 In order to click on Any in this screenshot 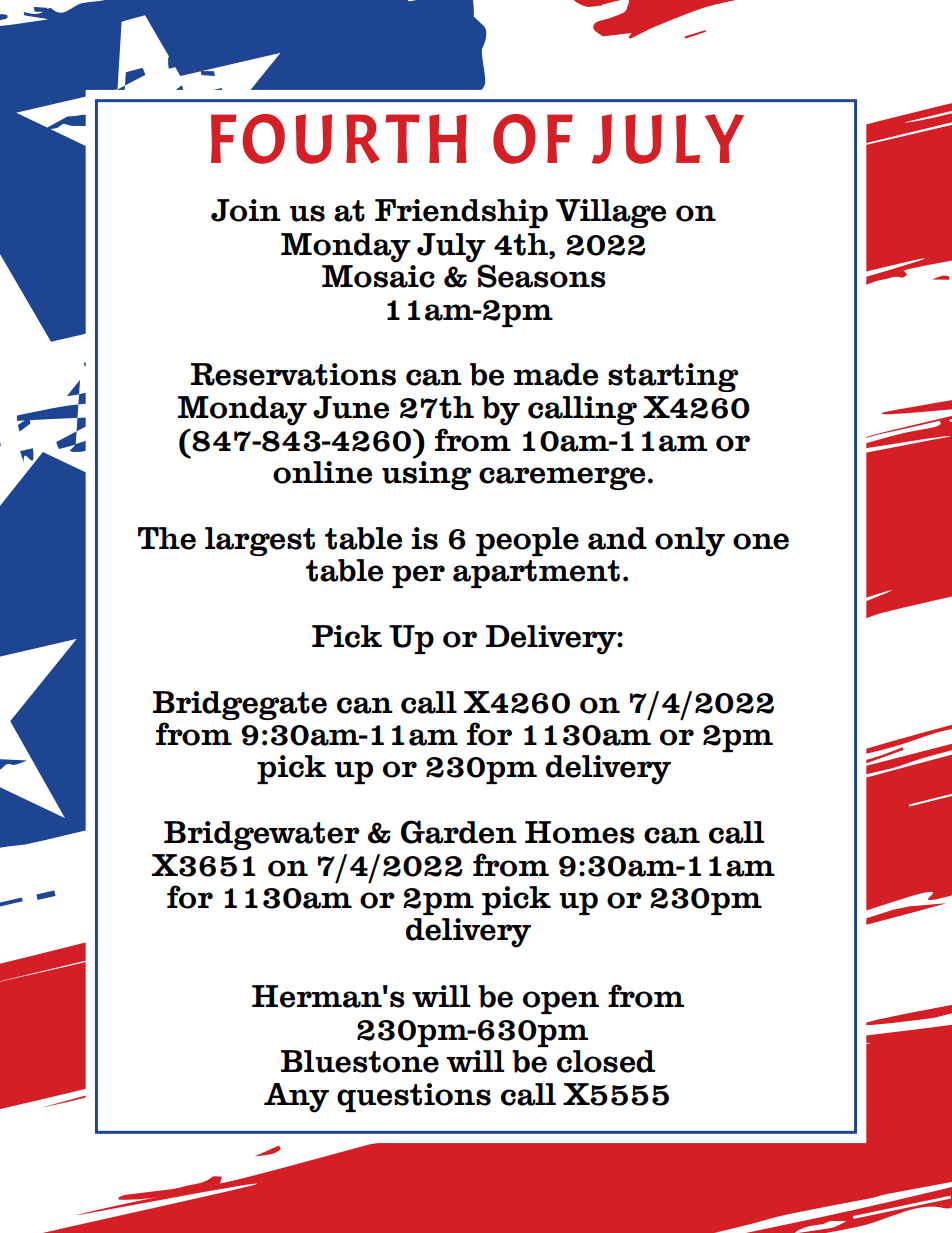, I will do `click(296, 1098)`.
